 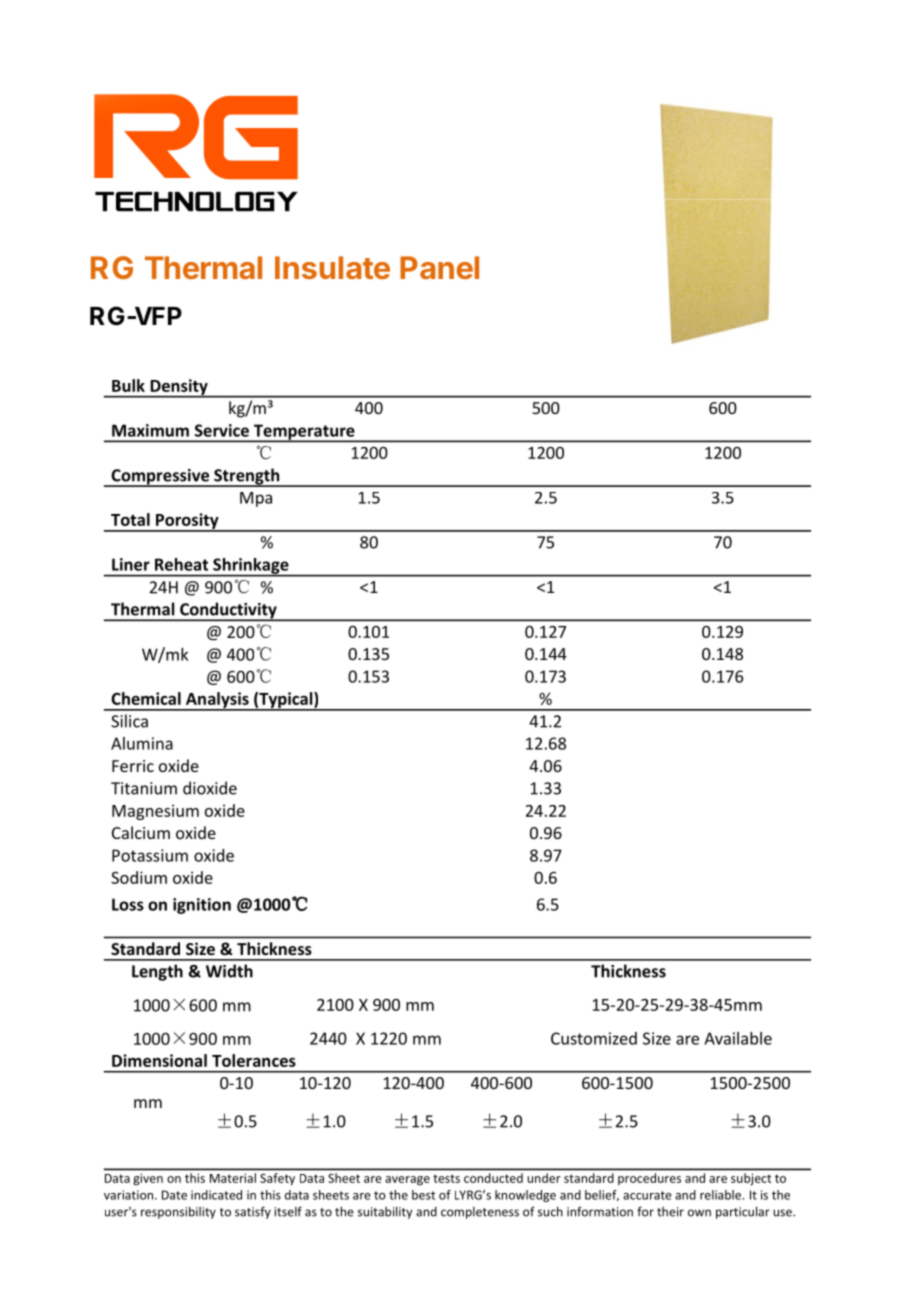 I want to click on Available, so click(x=738, y=1038).
